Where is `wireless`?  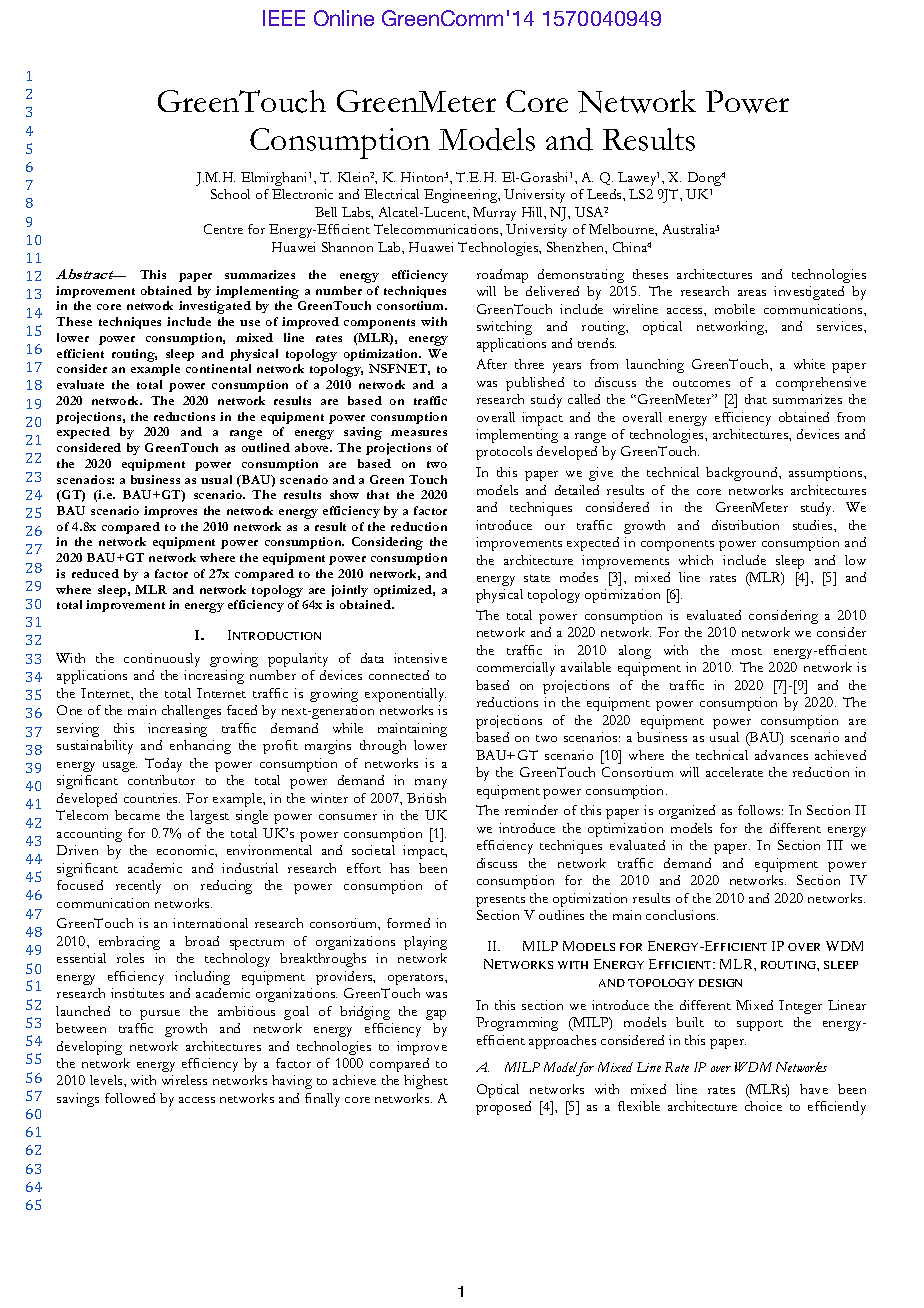 wireless is located at coordinates (184, 1080).
